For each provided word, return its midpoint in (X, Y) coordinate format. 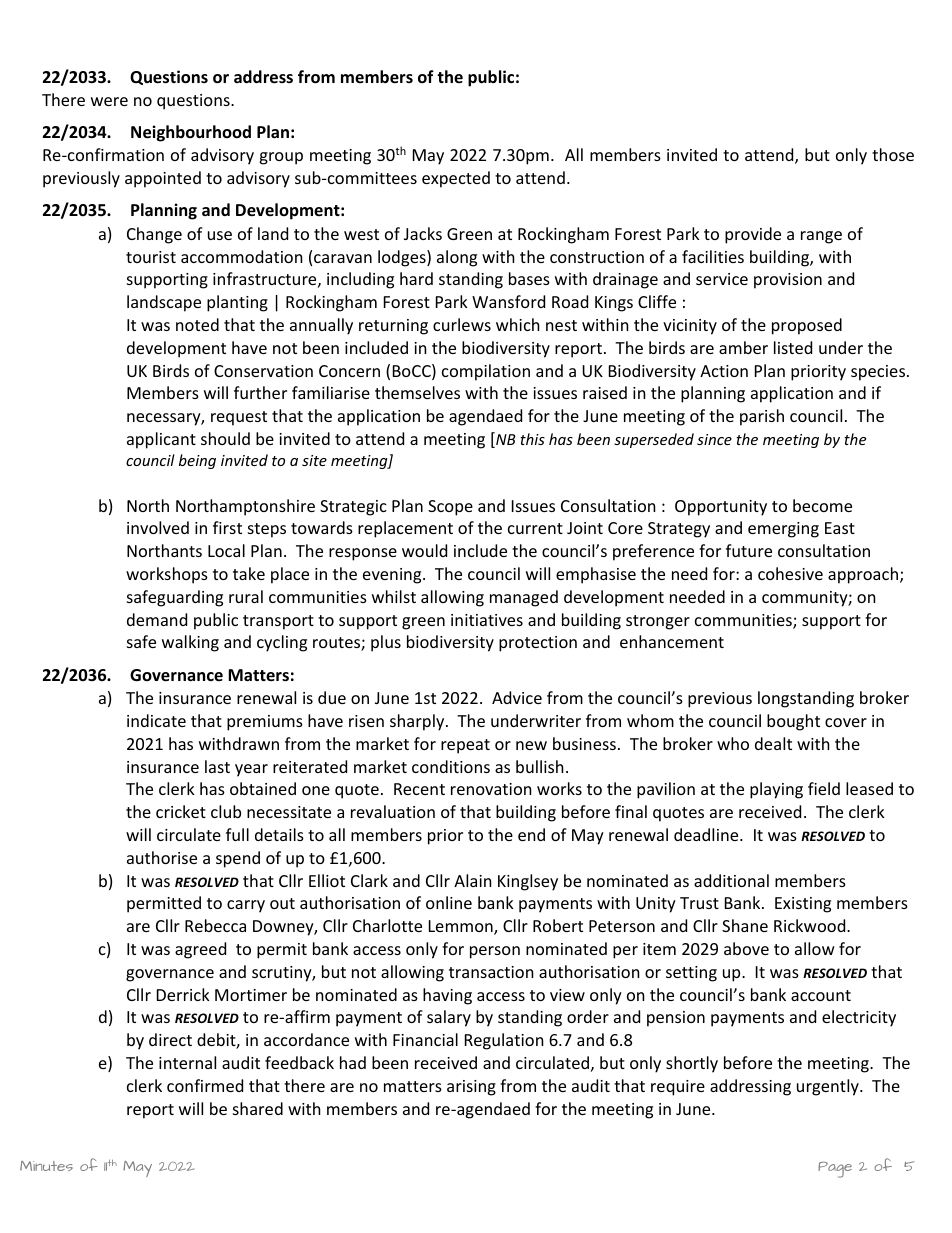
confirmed (205, 1085)
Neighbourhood (191, 133)
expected (456, 179)
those (893, 154)
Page (835, 1170)
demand (157, 619)
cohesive (790, 573)
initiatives (487, 620)
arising (471, 1088)
